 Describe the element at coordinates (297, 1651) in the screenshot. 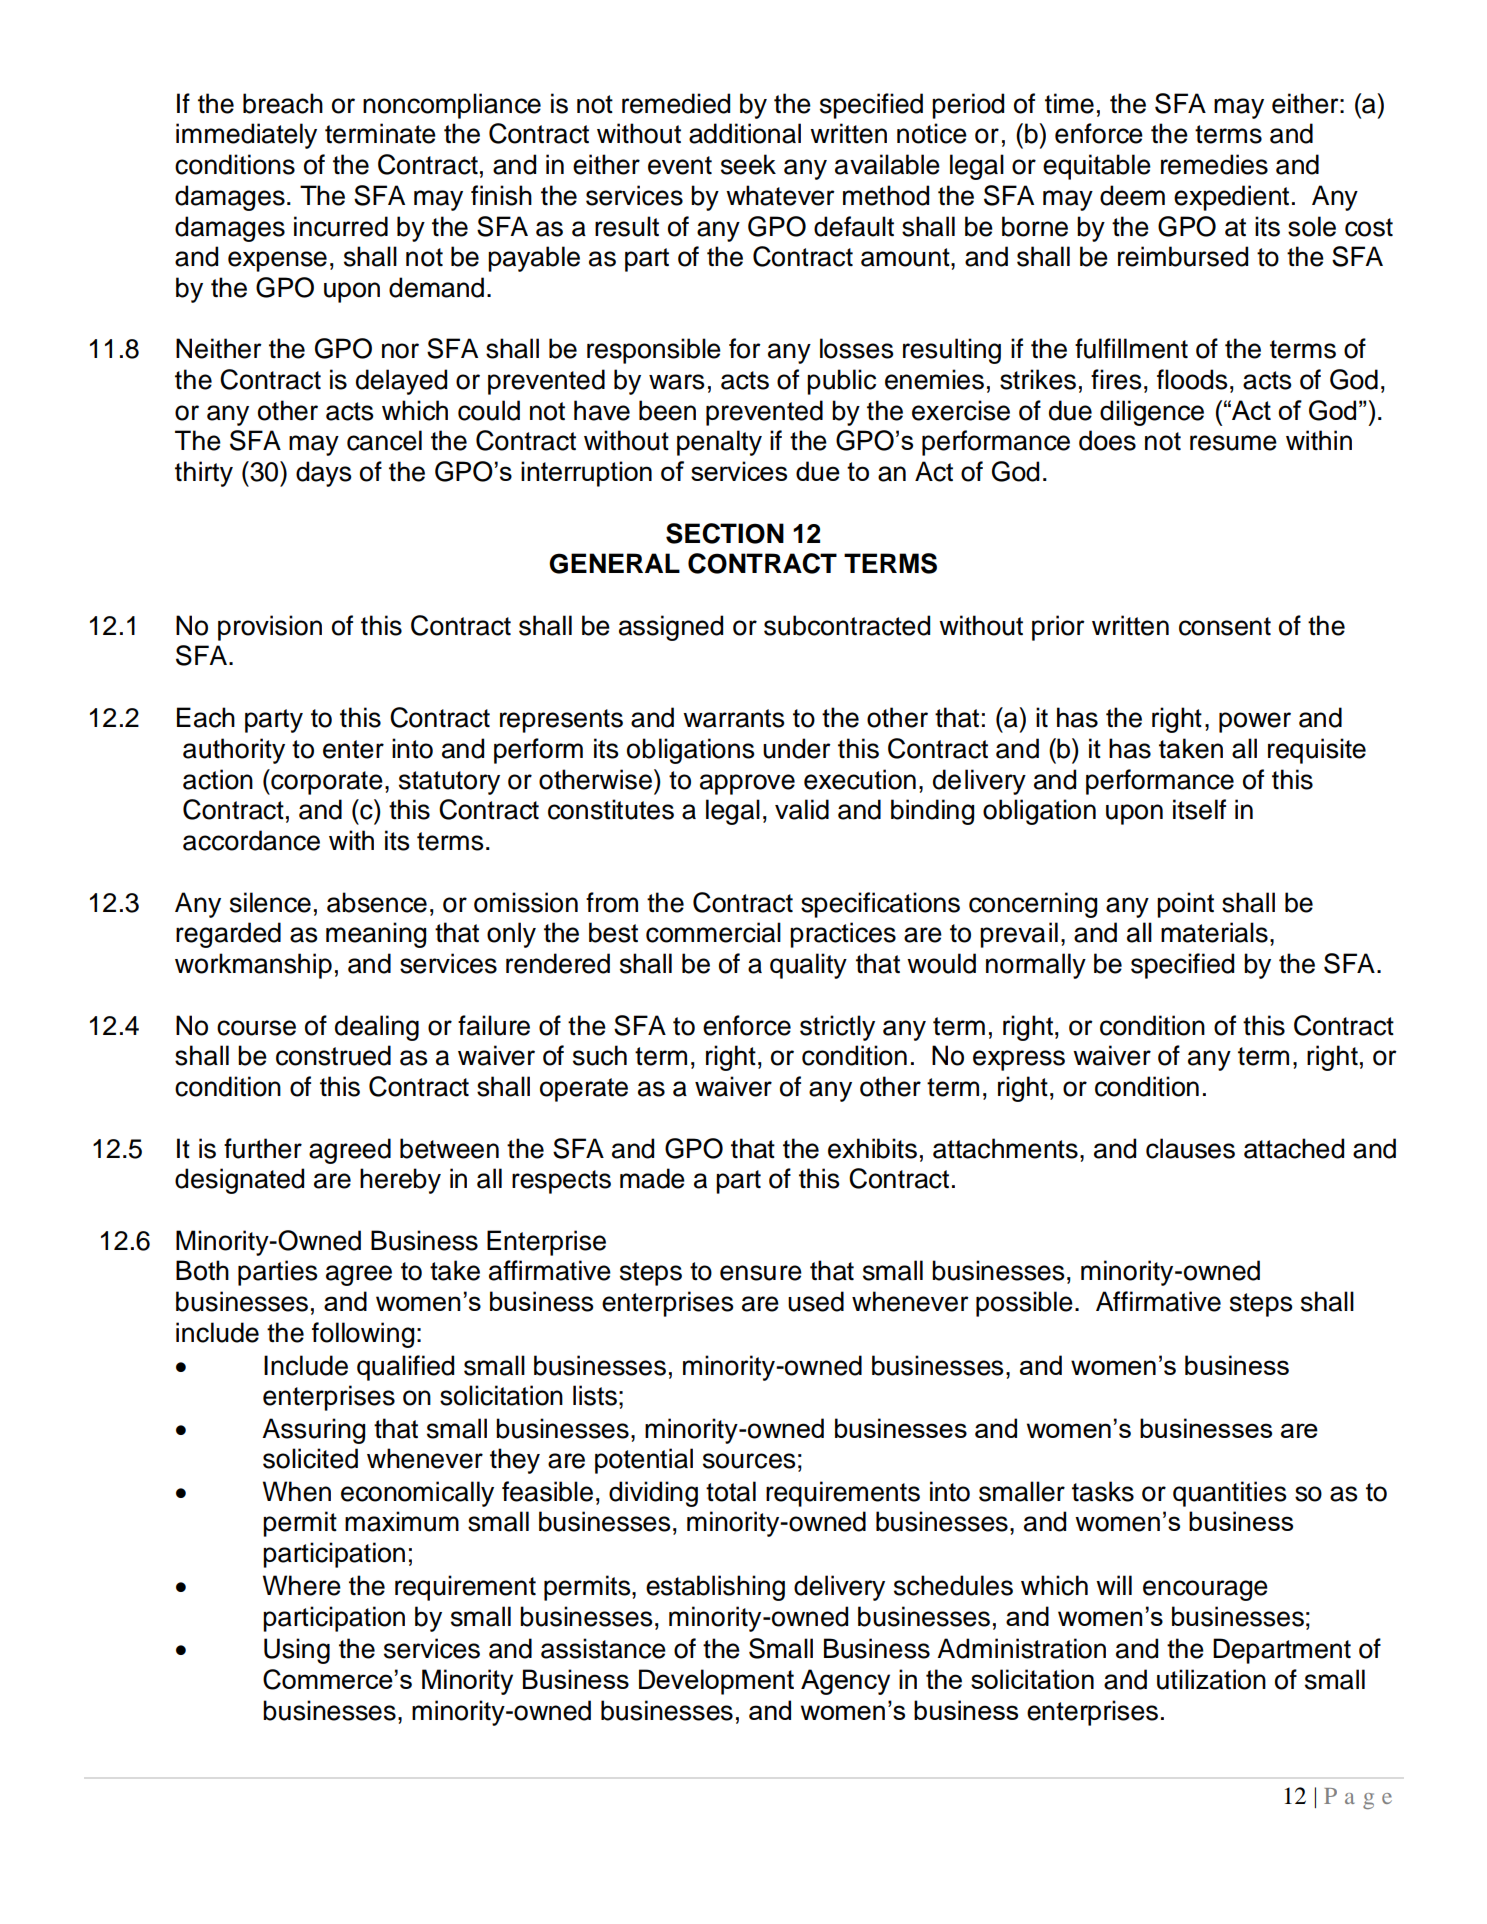

I see `Using` at that location.
